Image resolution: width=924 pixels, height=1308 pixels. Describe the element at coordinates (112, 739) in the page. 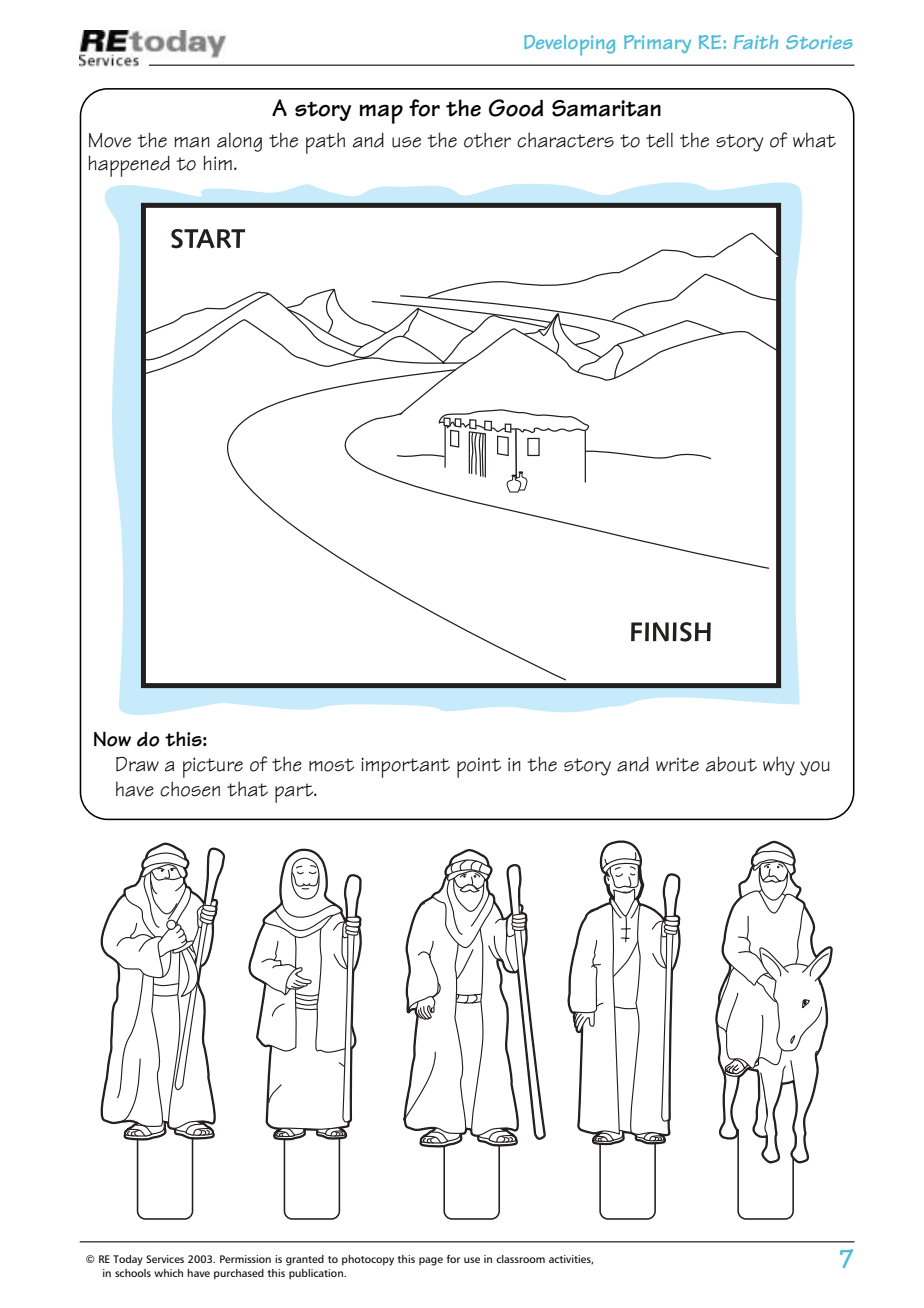

I see `Now` at that location.
